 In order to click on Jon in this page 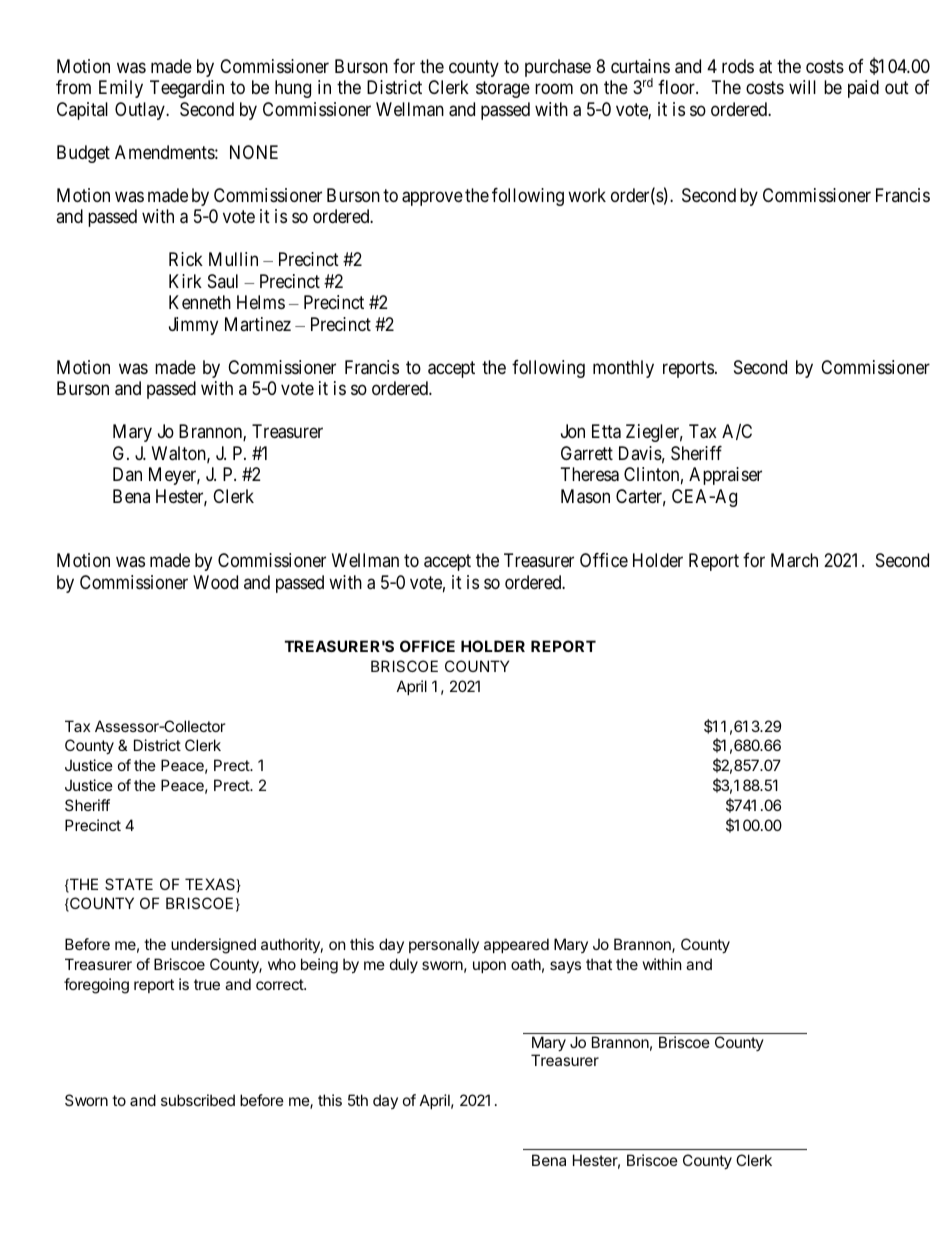, I will do `click(573, 431)`.
